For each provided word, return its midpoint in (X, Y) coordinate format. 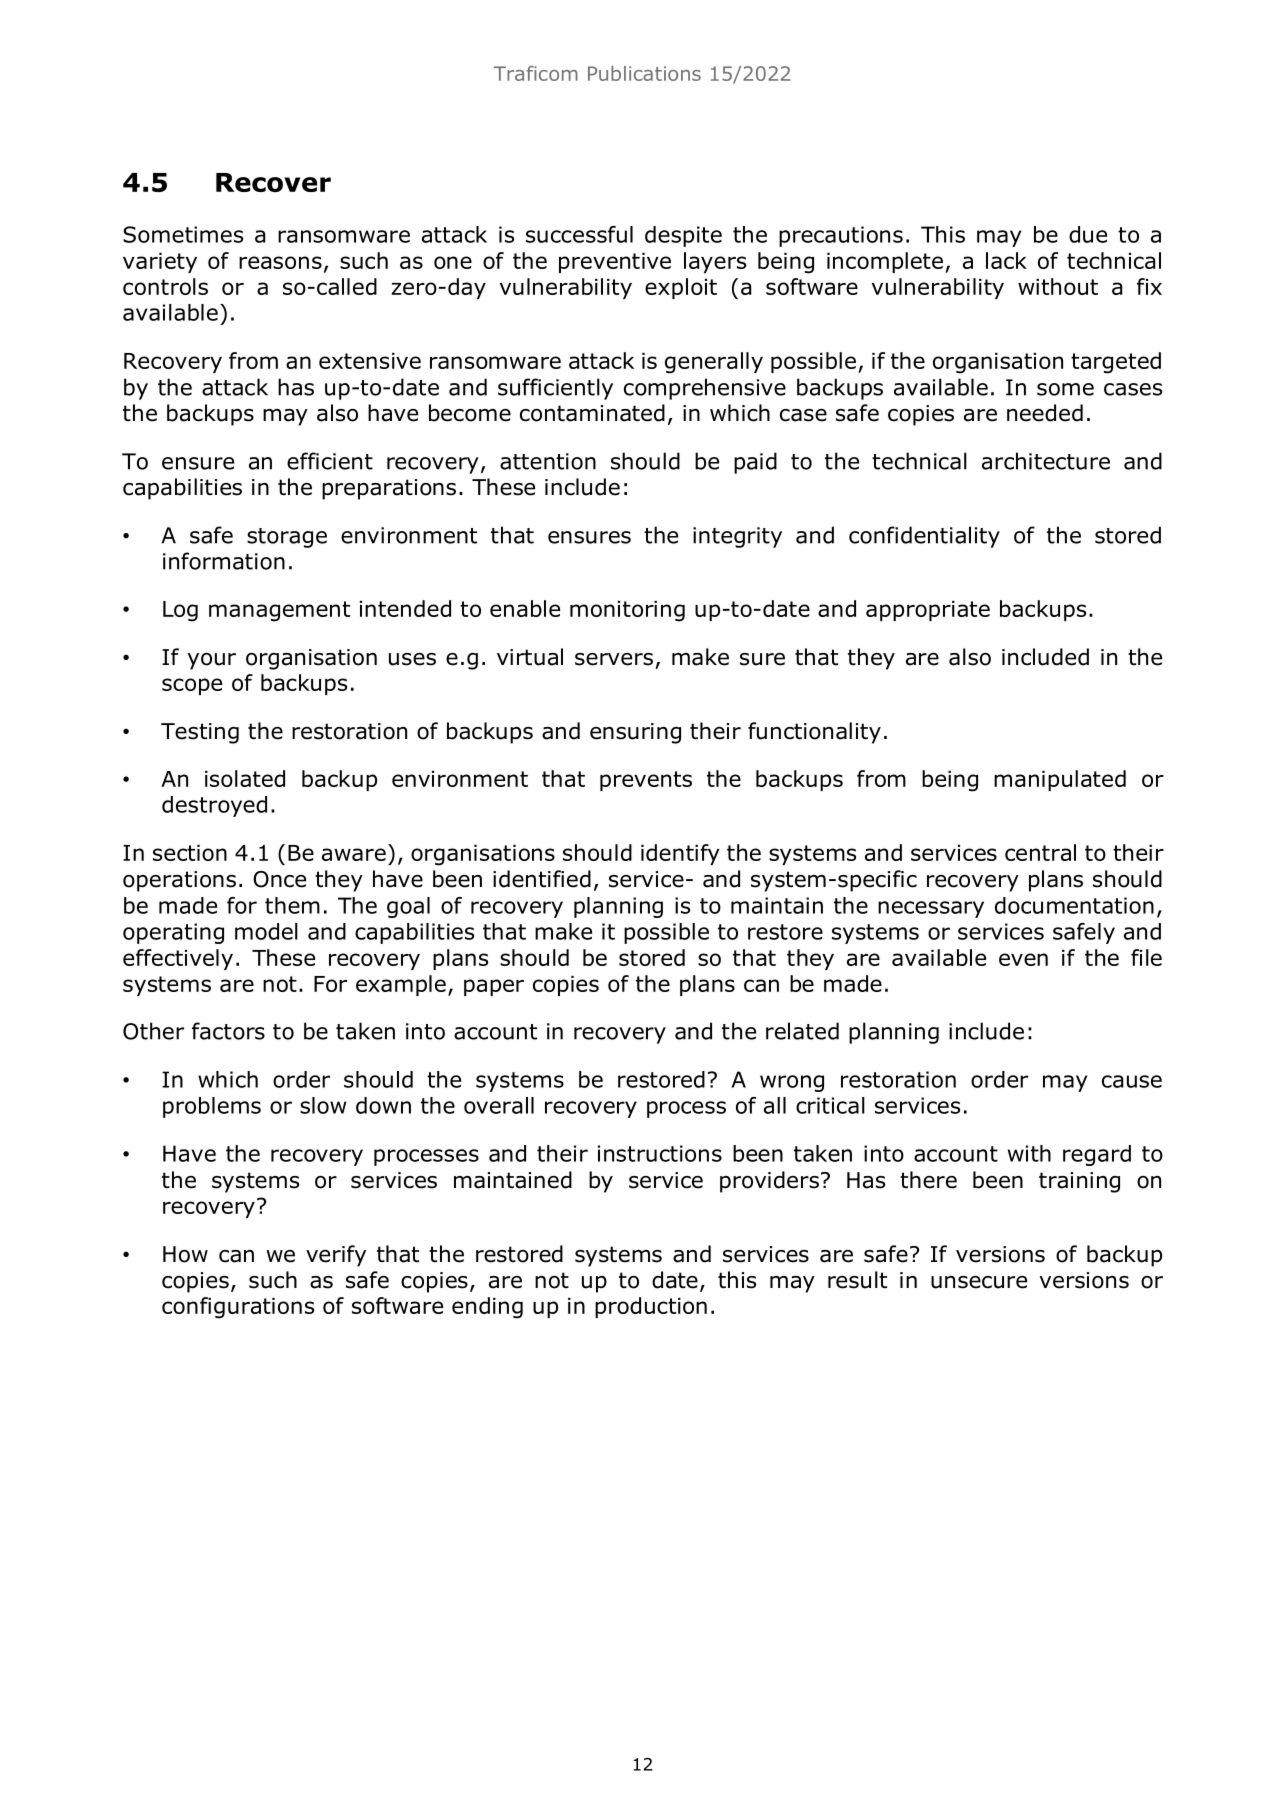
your (212, 661)
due (1088, 234)
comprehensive (705, 389)
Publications (644, 73)
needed (1045, 413)
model (266, 931)
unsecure (979, 1282)
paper (494, 987)
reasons (280, 262)
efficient (330, 461)
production (651, 1307)
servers (614, 659)
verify (336, 1256)
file (1146, 957)
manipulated (1060, 780)
